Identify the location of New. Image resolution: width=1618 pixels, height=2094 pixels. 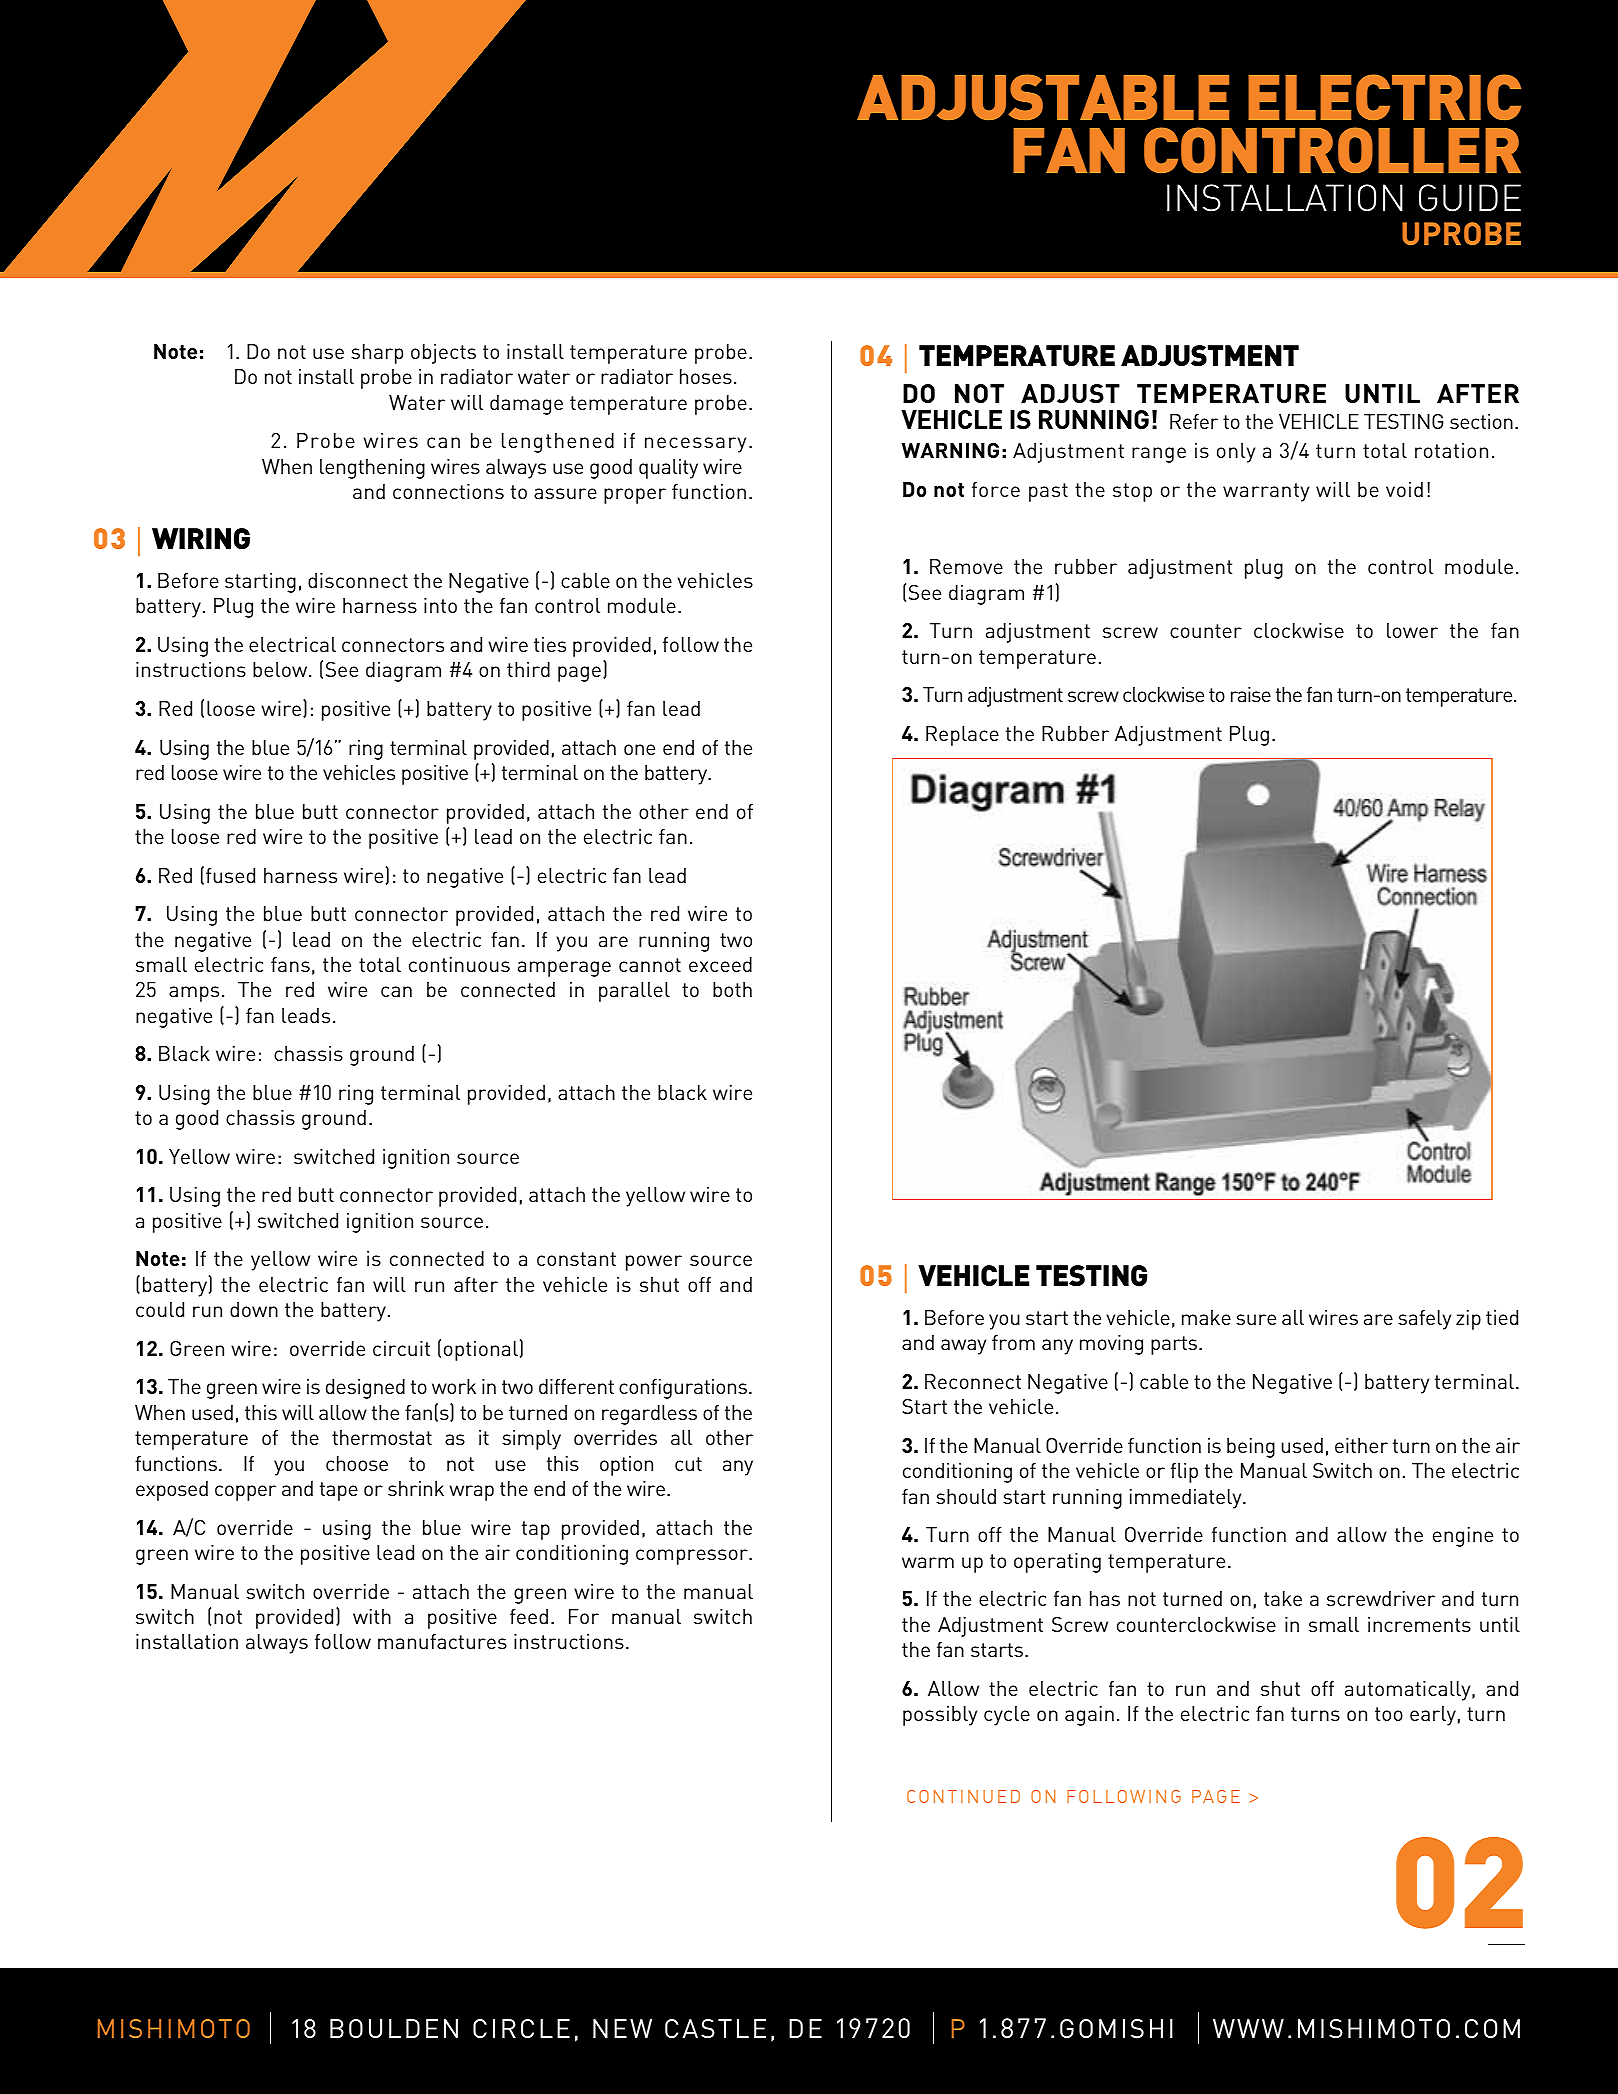
(622, 2028).
